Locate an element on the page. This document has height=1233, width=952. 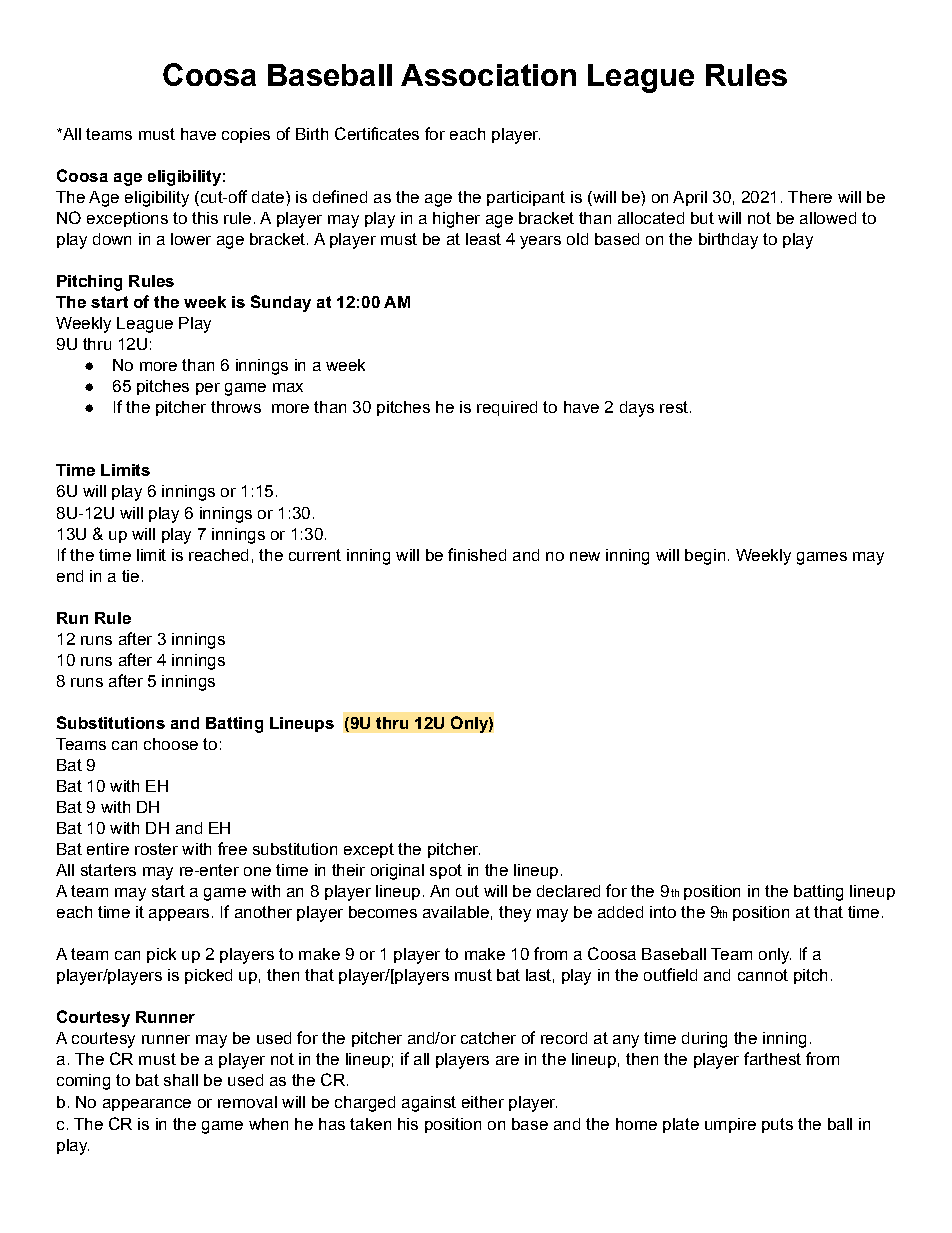
April is located at coordinates (690, 198).
